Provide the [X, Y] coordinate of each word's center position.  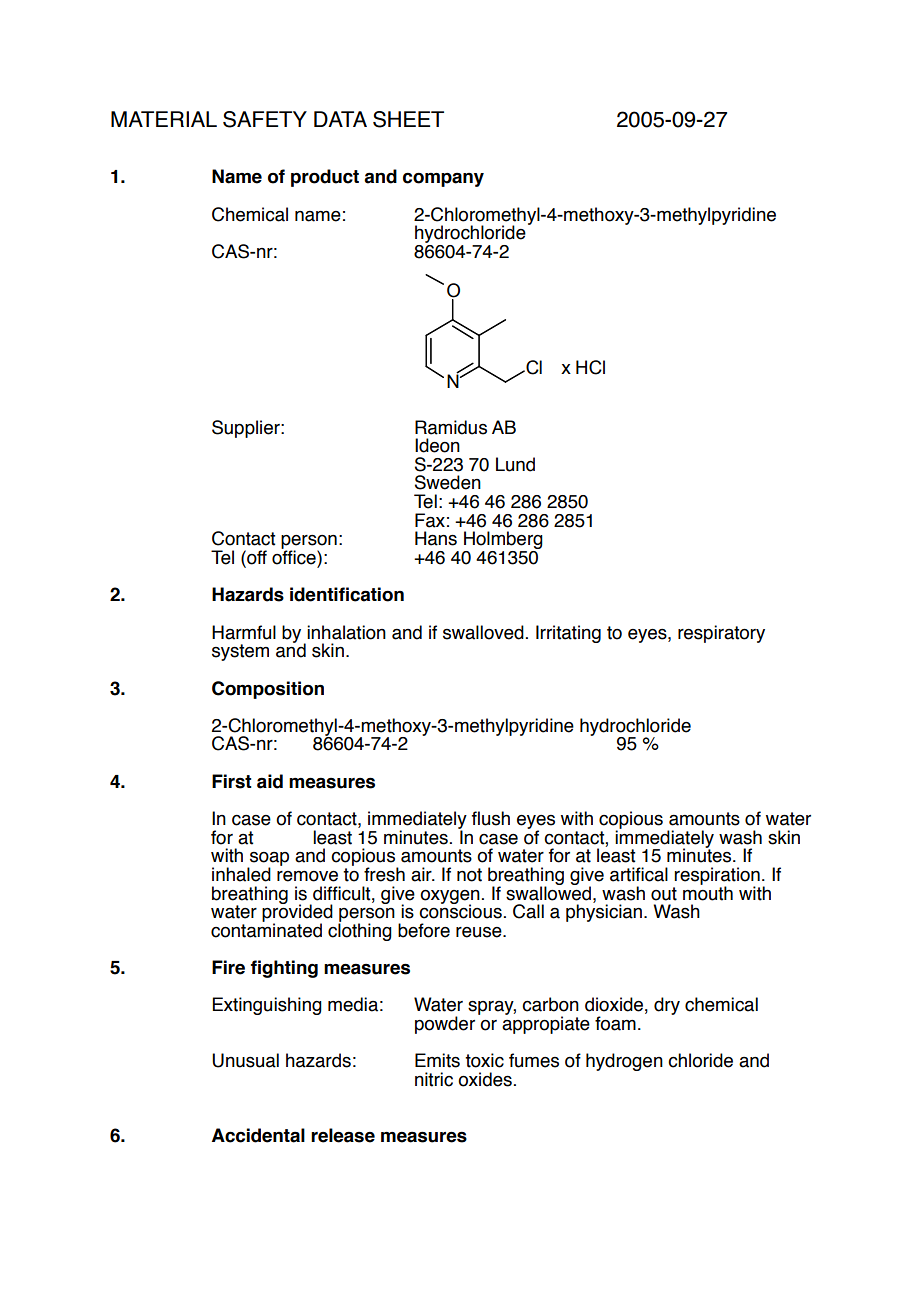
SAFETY [265, 119]
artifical [639, 874]
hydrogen [624, 1062]
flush [491, 818]
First [232, 781]
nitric [434, 1079]
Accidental [258, 1135]
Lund [515, 464]
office [295, 556]
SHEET [408, 119]
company [443, 180]
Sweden [448, 482]
